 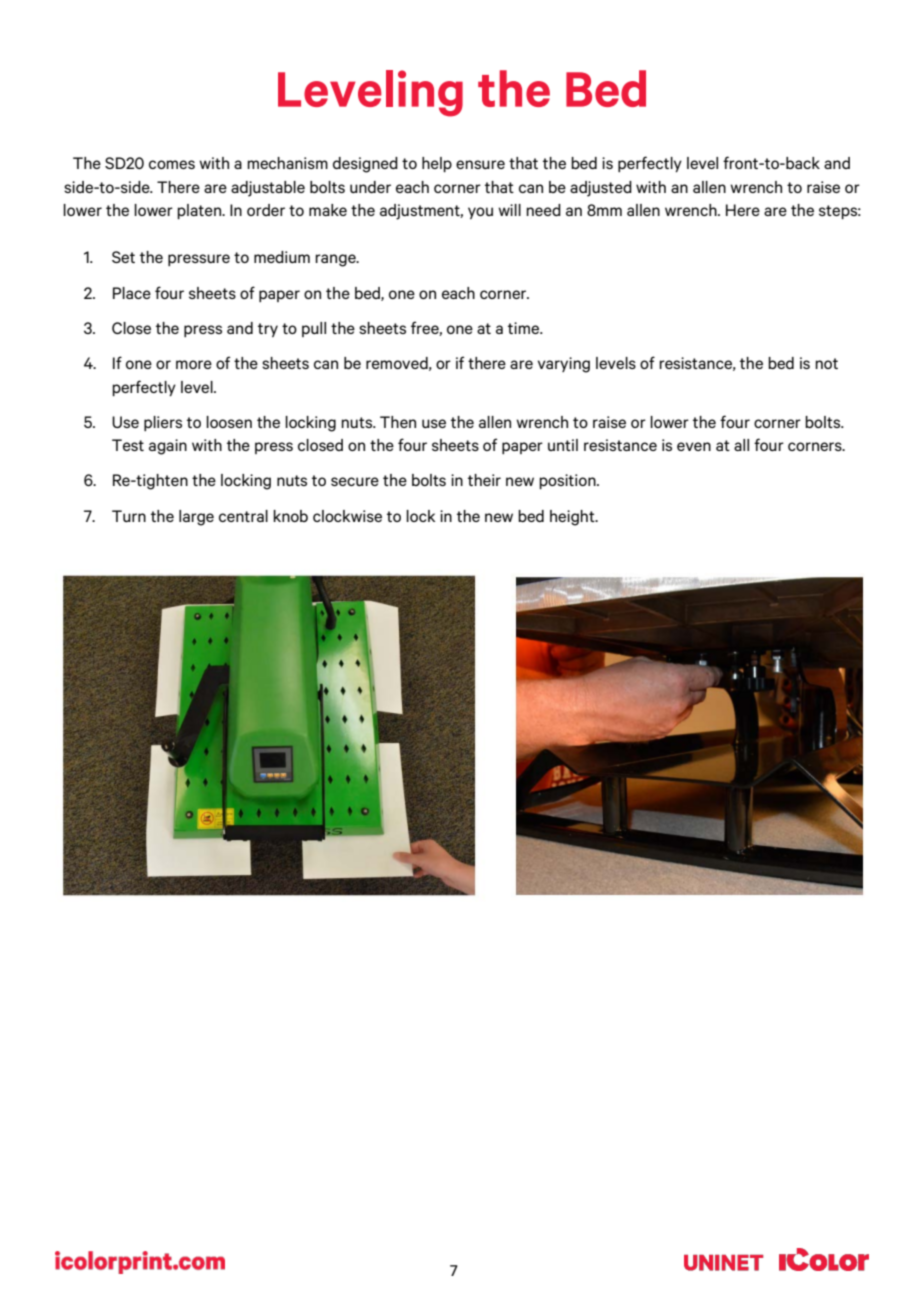 What do you see at coordinates (196, 518) in the page?
I see `large` at bounding box center [196, 518].
